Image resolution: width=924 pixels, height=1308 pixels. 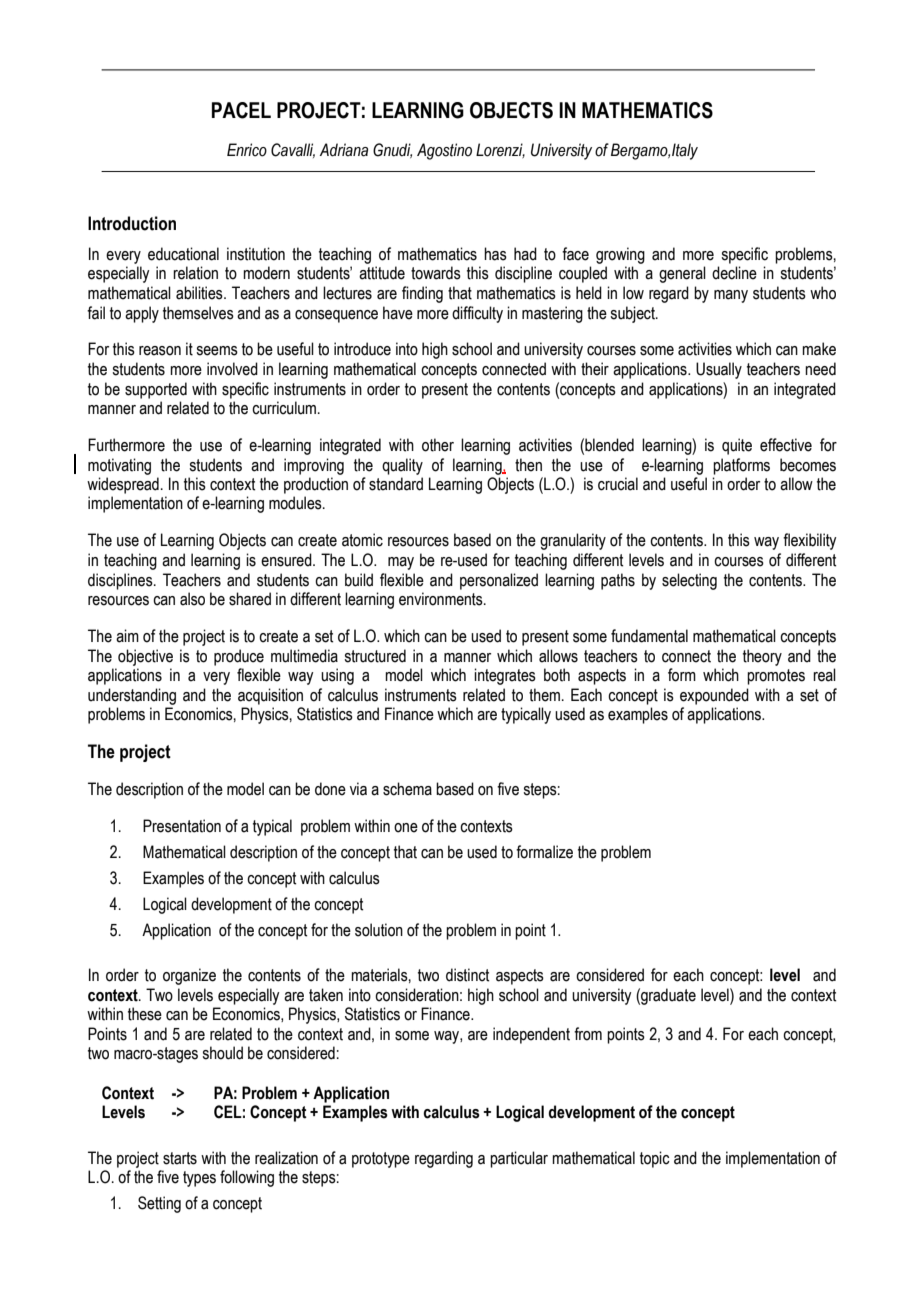 I want to click on decline, so click(x=734, y=273).
